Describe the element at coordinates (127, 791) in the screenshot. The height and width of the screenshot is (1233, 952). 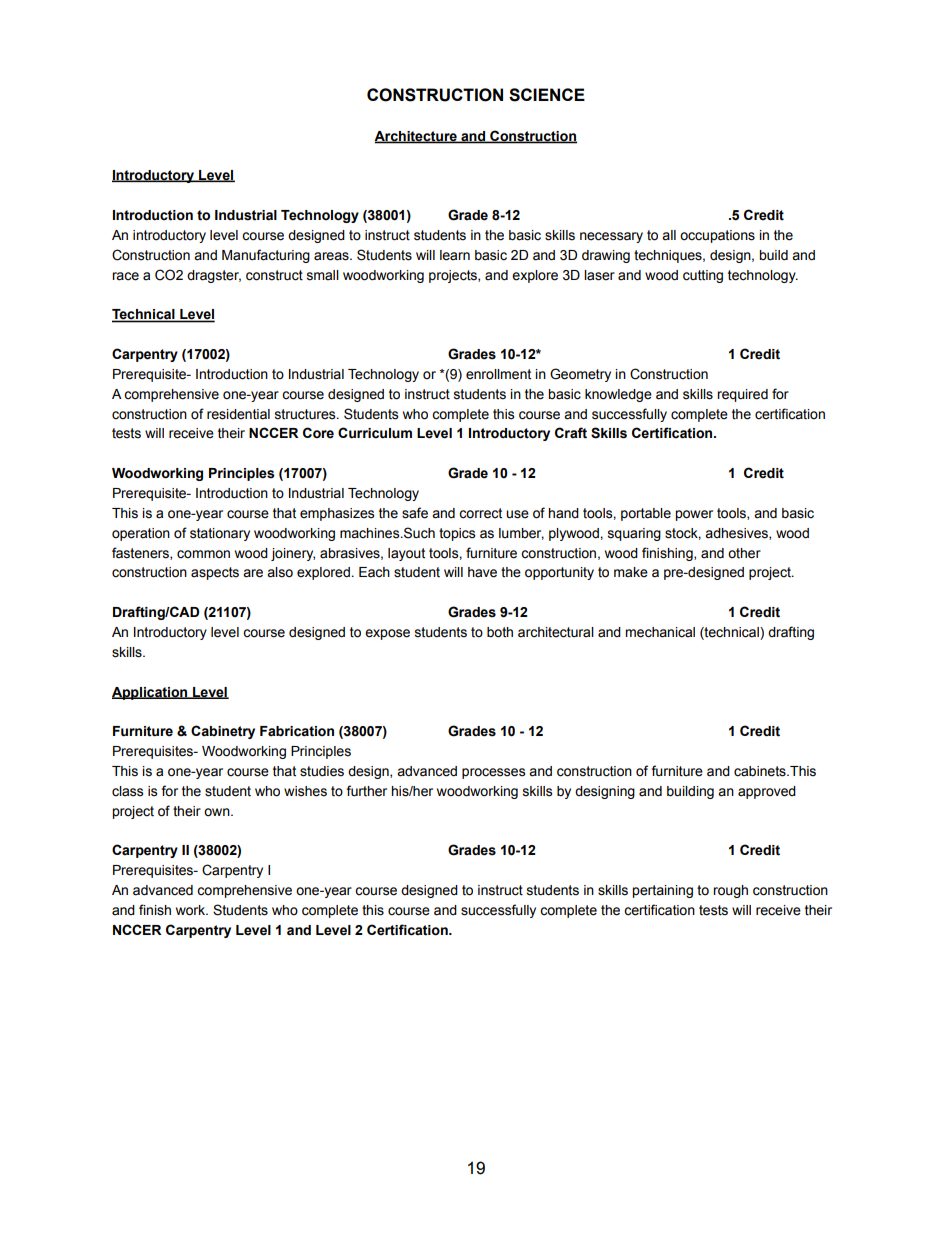
I see `class` at that location.
